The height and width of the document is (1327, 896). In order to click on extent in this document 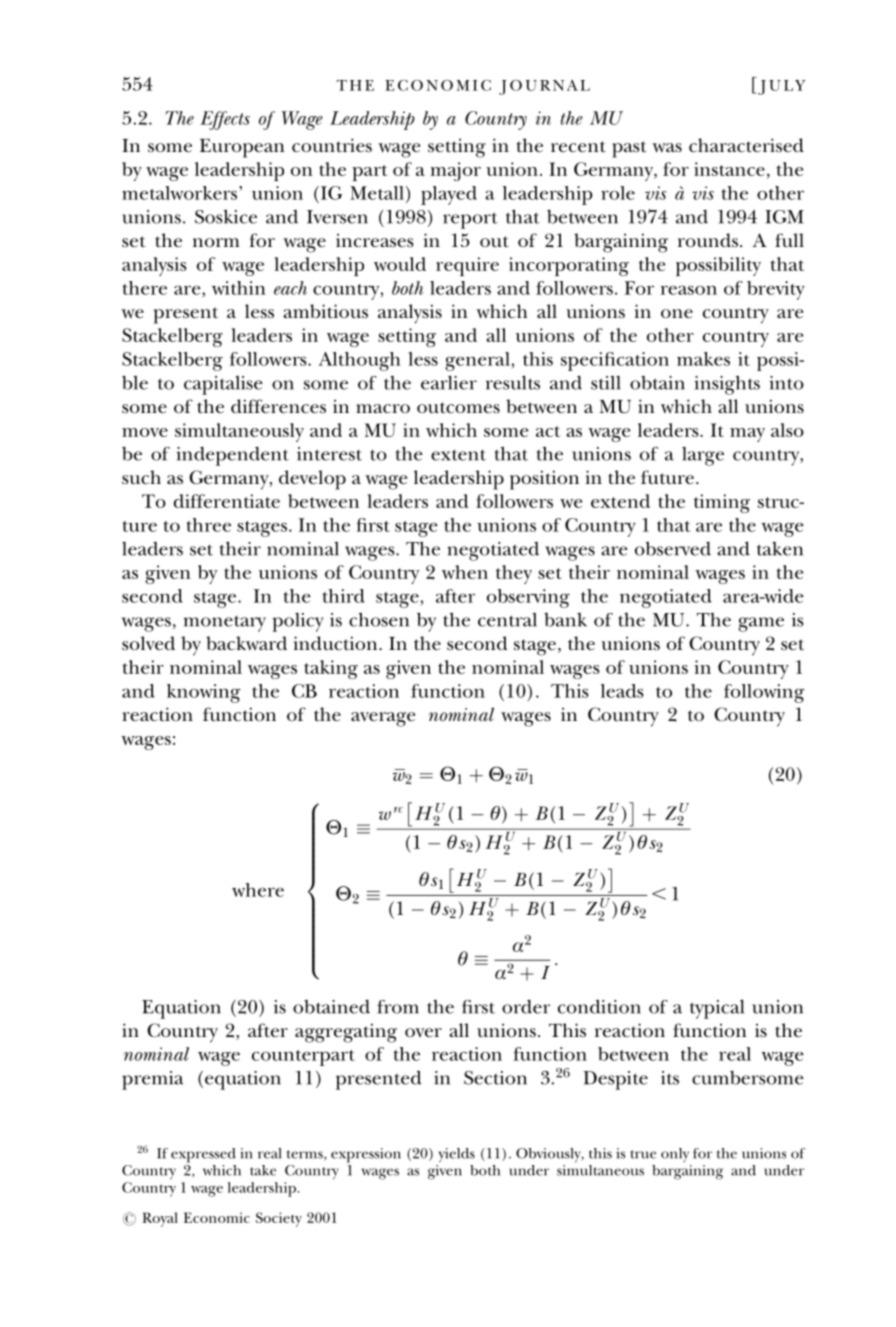, I will do `click(458, 455)`.
